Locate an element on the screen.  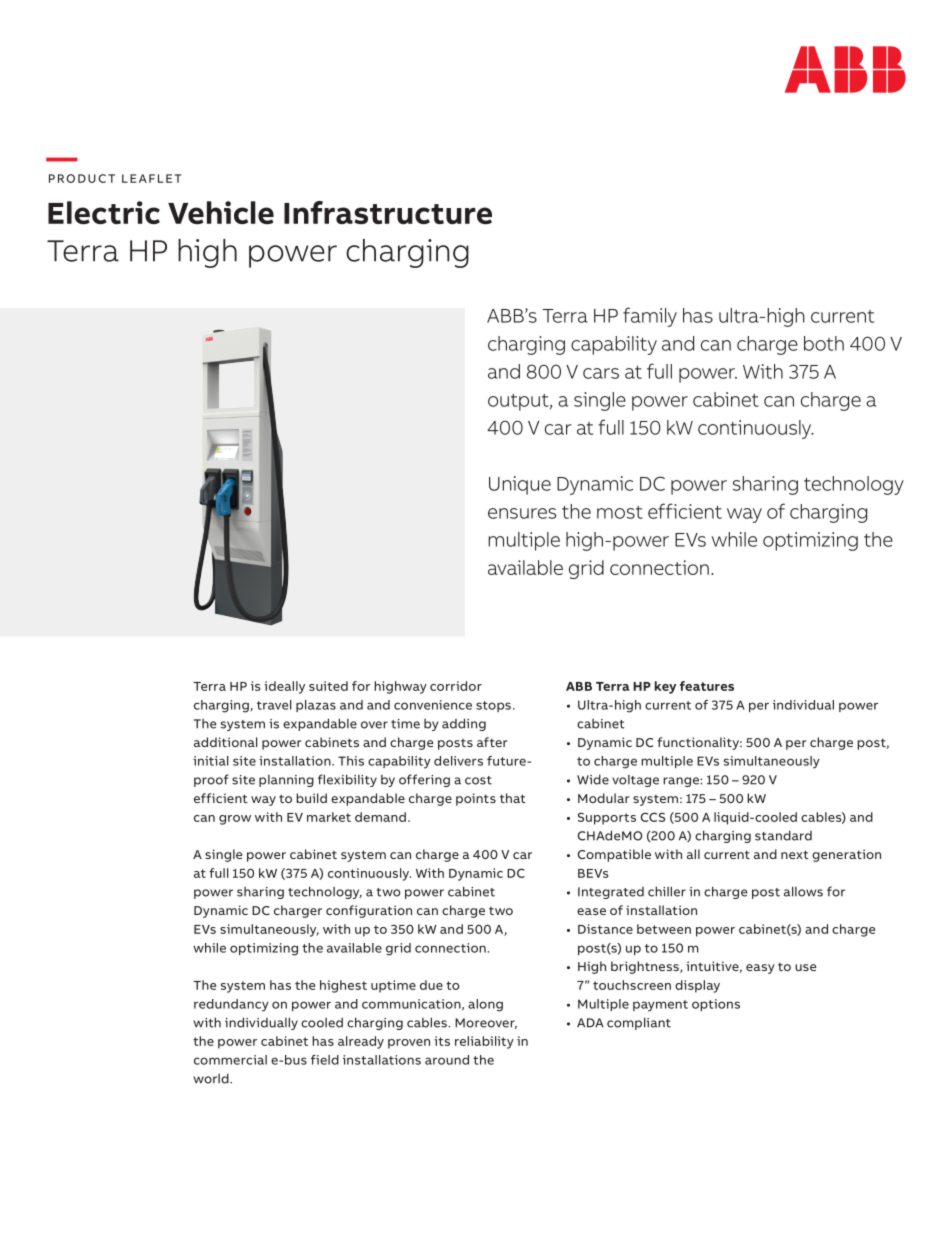
both is located at coordinates (824, 343).
